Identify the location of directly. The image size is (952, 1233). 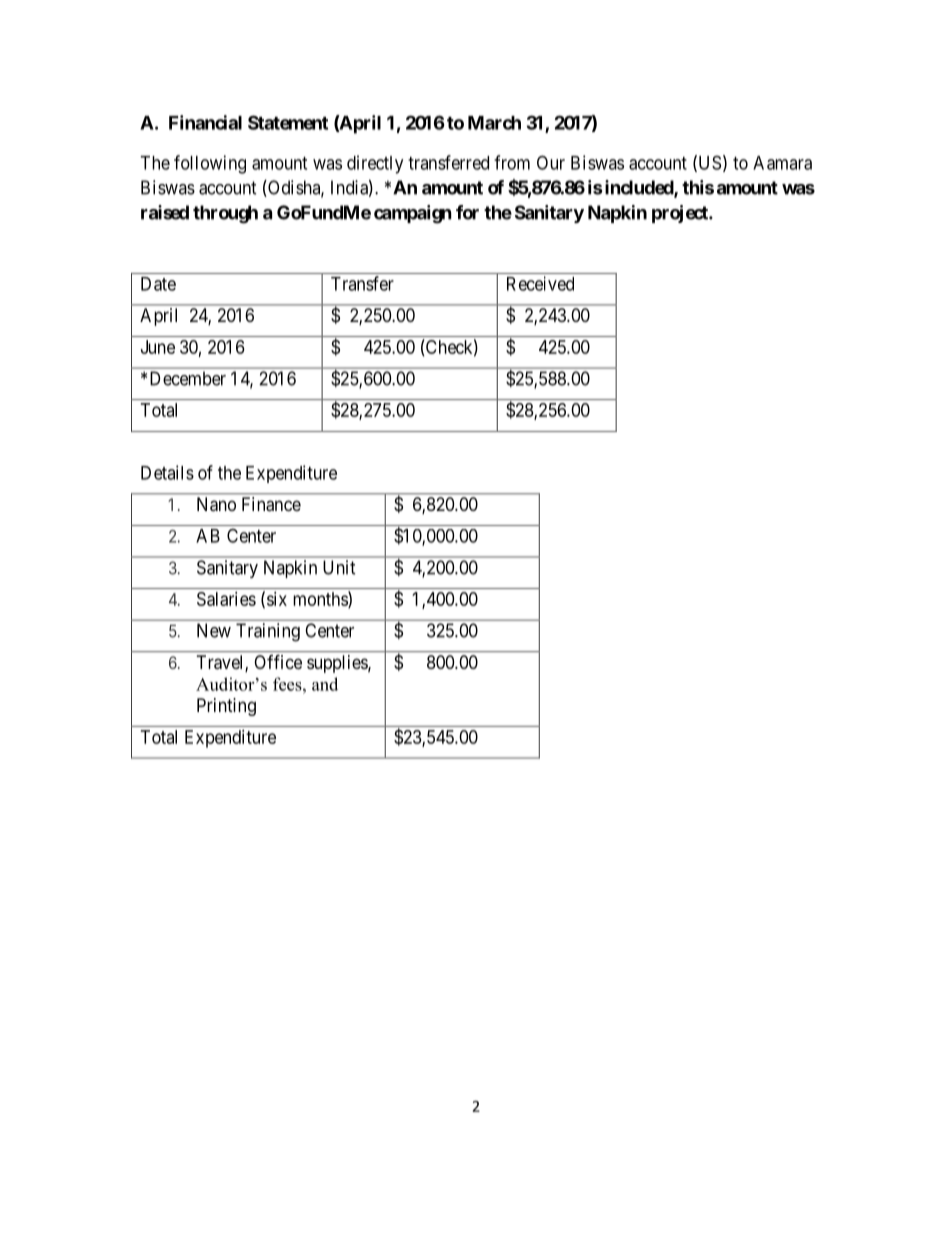
(375, 164).
